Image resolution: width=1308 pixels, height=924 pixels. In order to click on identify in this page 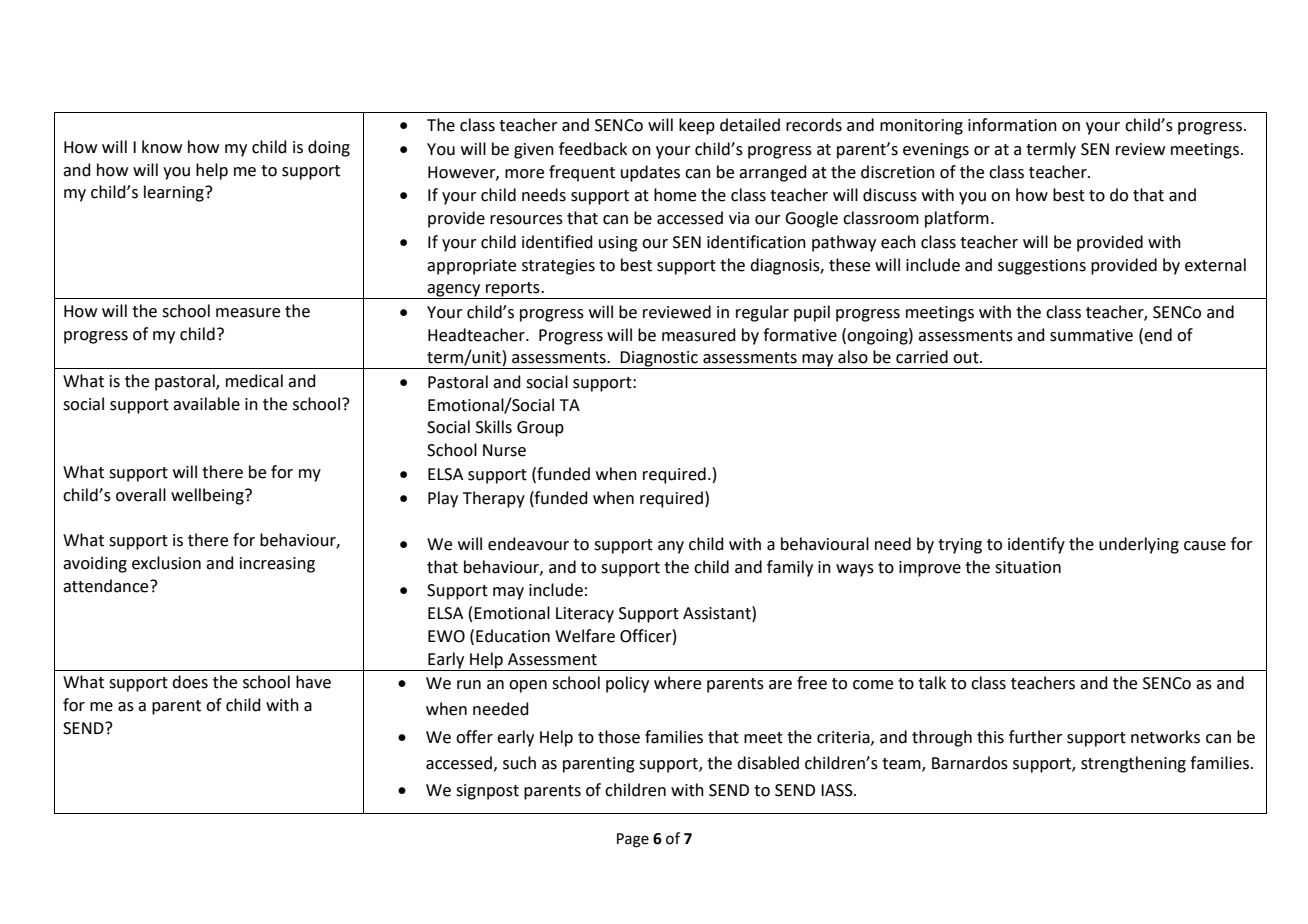, I will do `click(1036, 545)`.
